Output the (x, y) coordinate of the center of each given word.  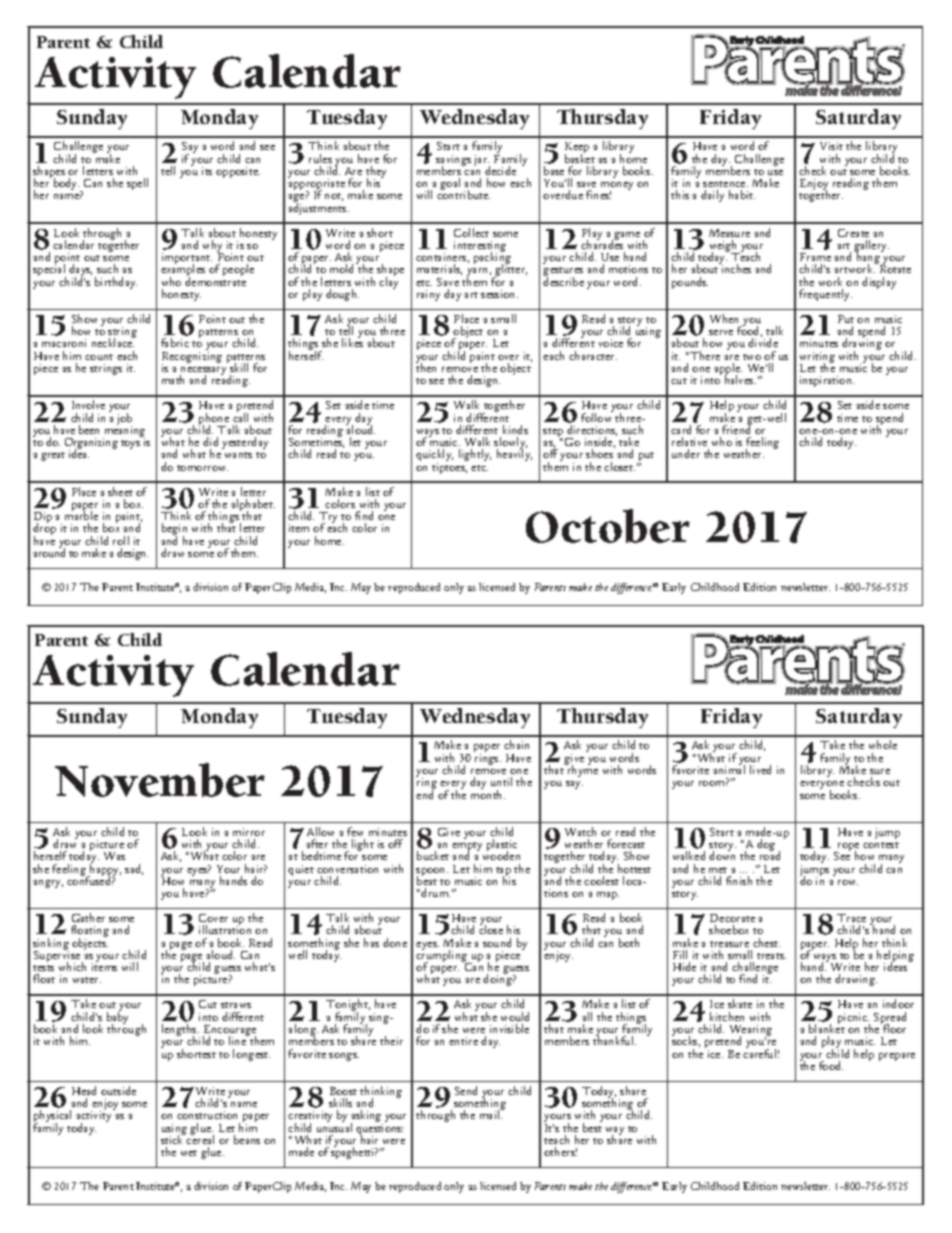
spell (137, 184)
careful (761, 1052)
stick (173, 1138)
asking (367, 1117)
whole (883, 744)
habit (742, 194)
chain (516, 744)
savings (453, 162)
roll (121, 540)
